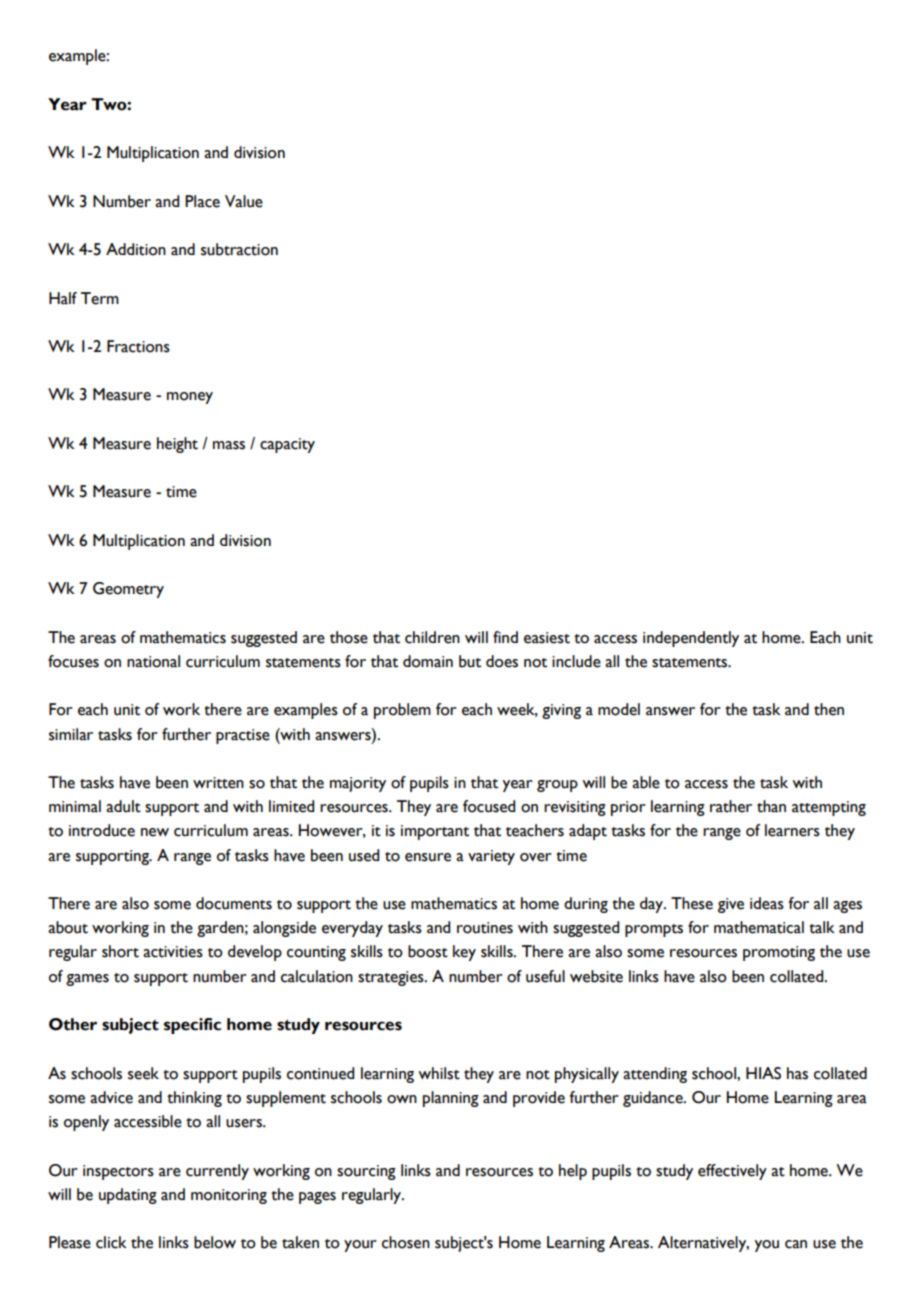 The height and width of the document is (1308, 924). Describe the element at coordinates (239, 249) in the document. I see `subtraction` at that location.
